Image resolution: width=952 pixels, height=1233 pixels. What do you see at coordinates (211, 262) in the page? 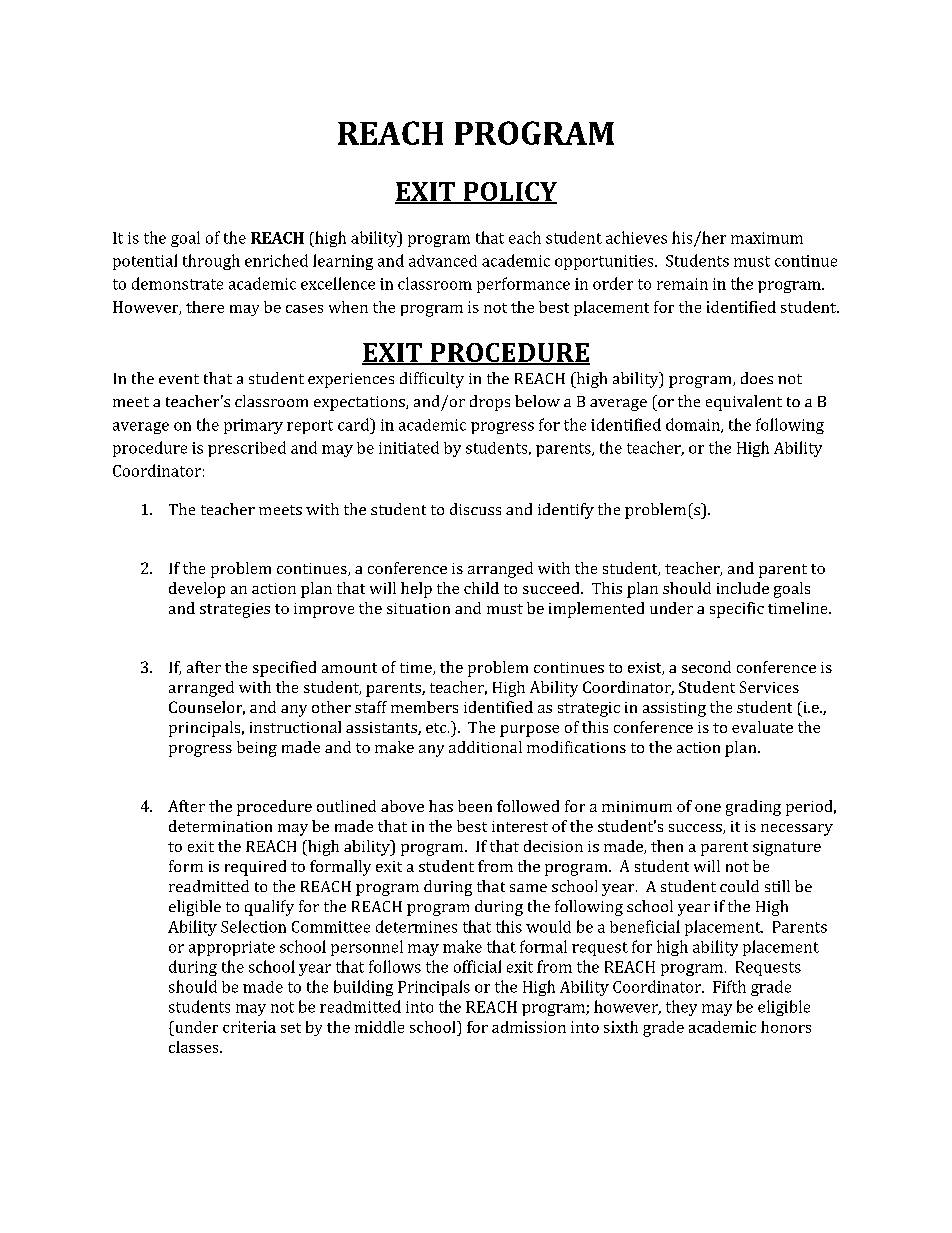
I see `through` at bounding box center [211, 262].
